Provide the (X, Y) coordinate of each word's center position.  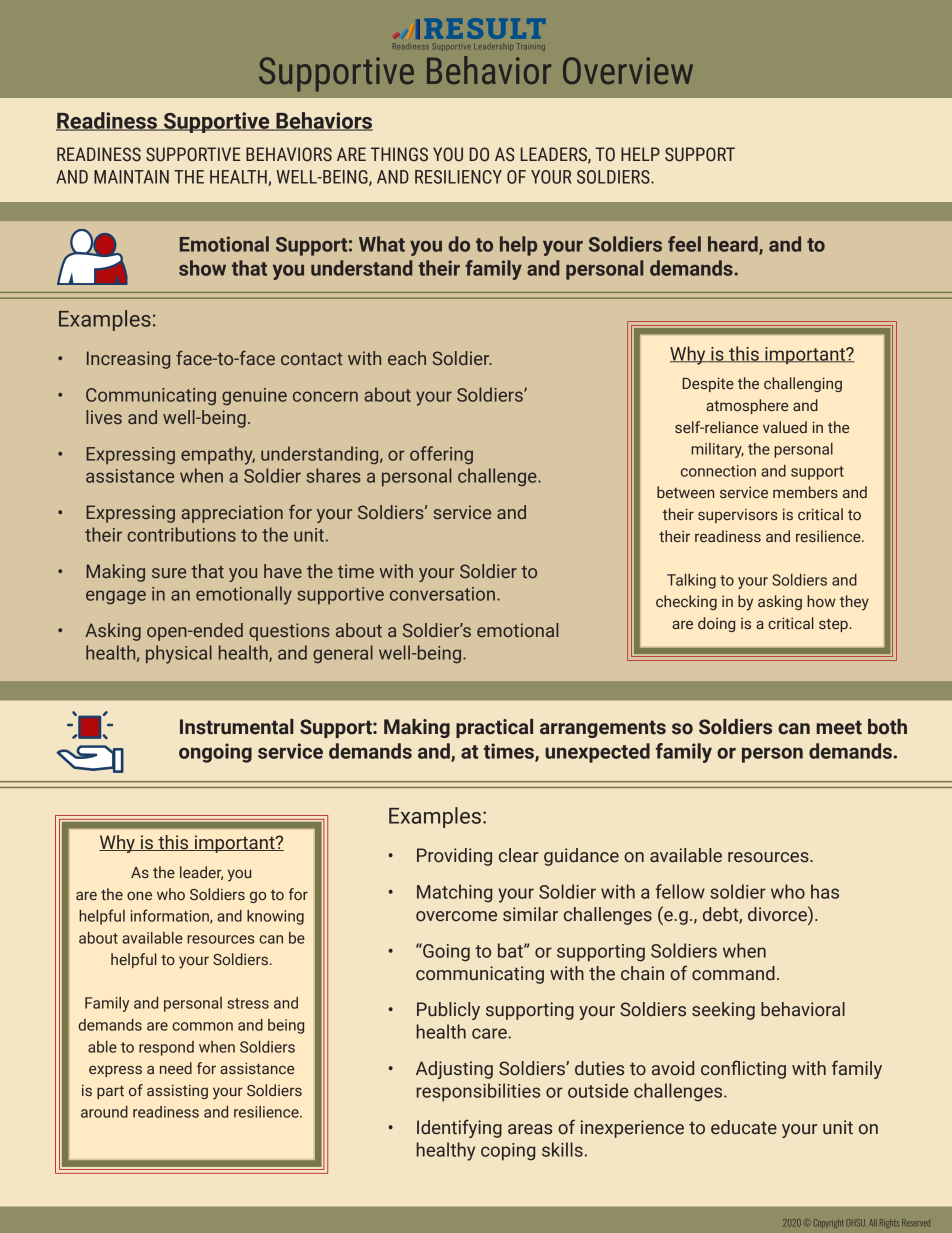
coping (508, 1152)
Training (531, 47)
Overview (628, 70)
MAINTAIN (131, 177)
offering (441, 455)
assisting (177, 1091)
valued (785, 427)
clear (519, 855)
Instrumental (237, 727)
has (825, 891)
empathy (218, 455)
